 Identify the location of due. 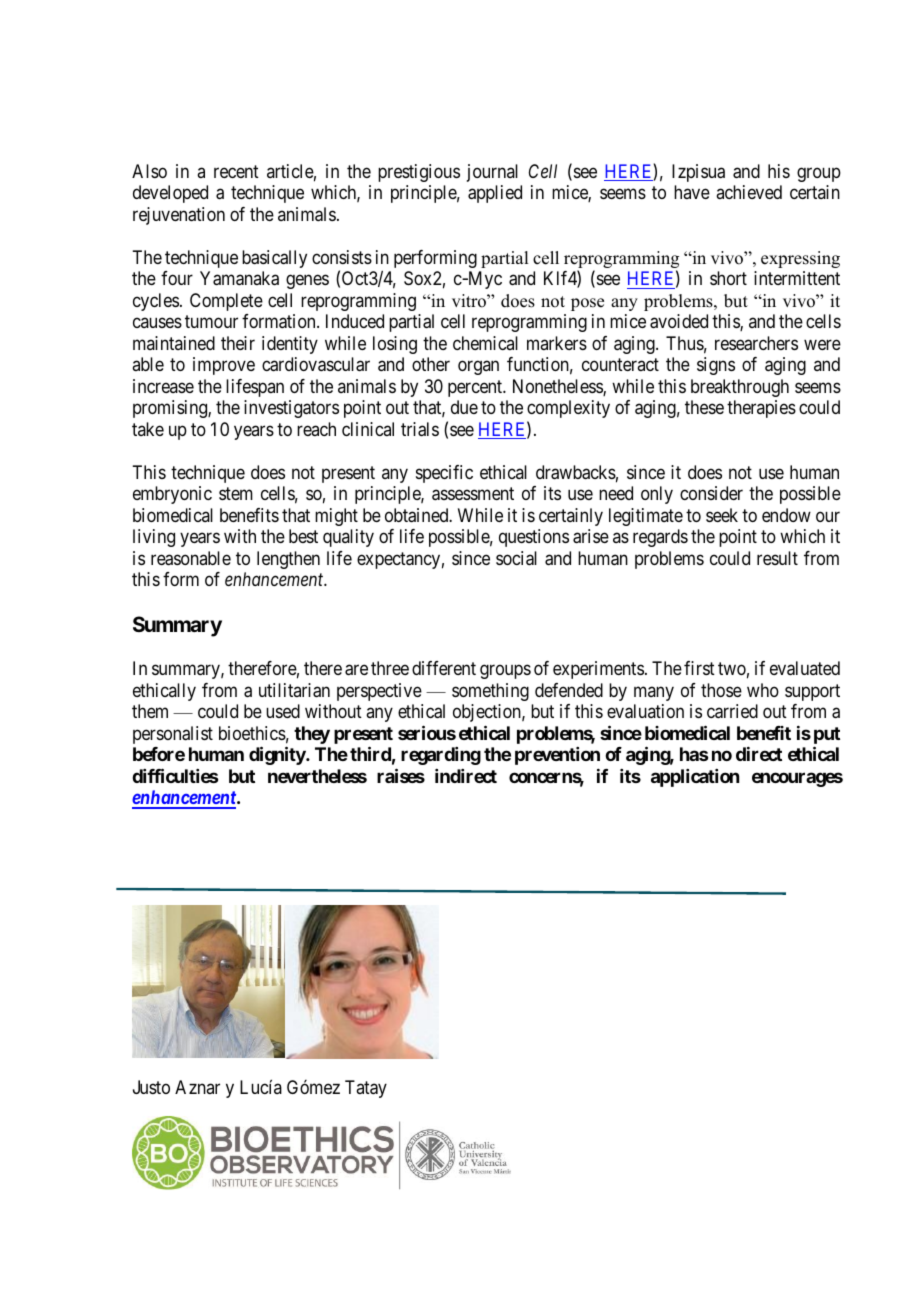
(464, 407).
